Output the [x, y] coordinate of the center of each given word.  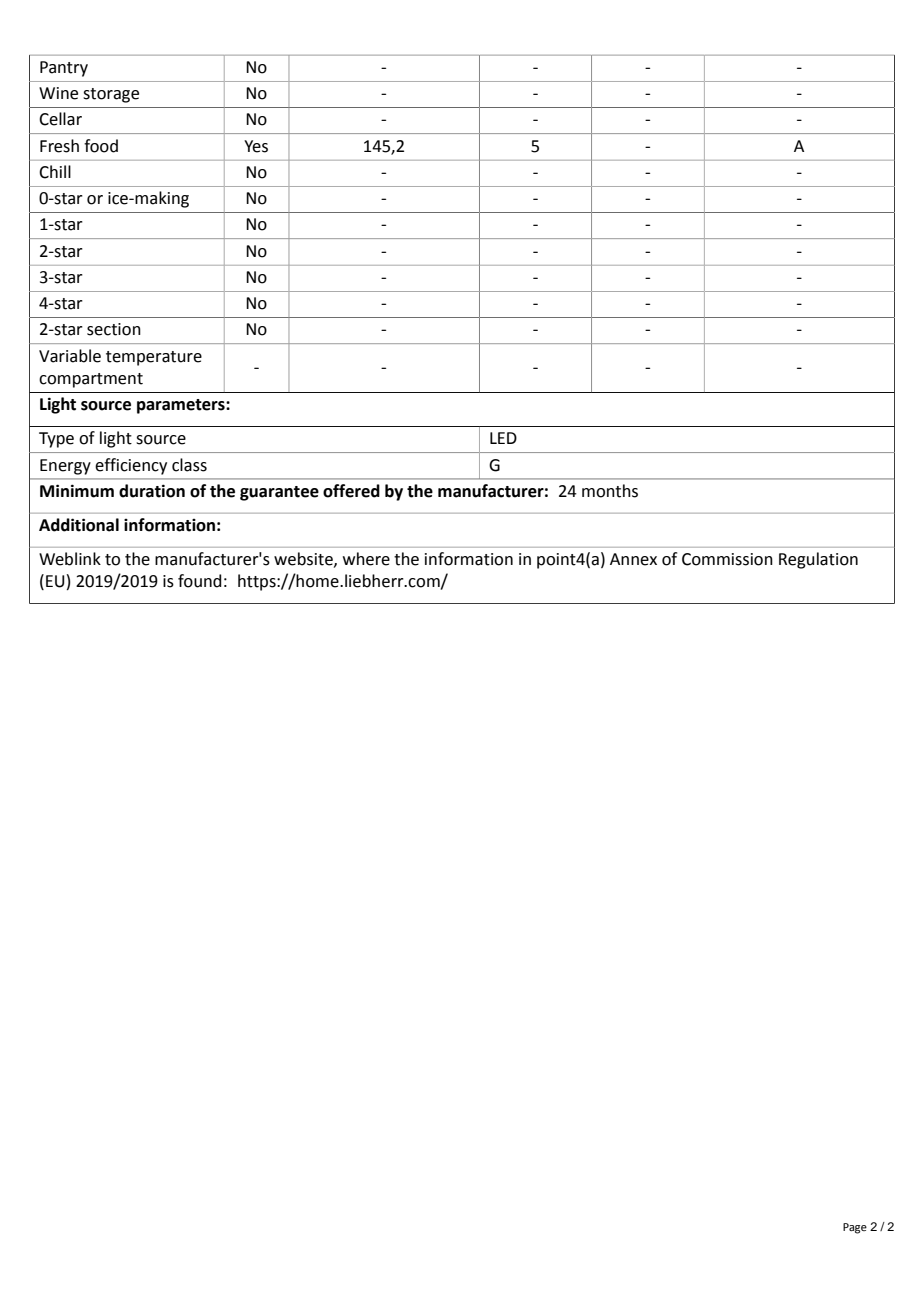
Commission [727, 559]
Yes [256, 146]
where [366, 559]
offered [351, 491]
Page [855, 1228]
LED [503, 438]
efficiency [131, 466]
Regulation [818, 560]
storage [111, 95]
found [200, 581]
